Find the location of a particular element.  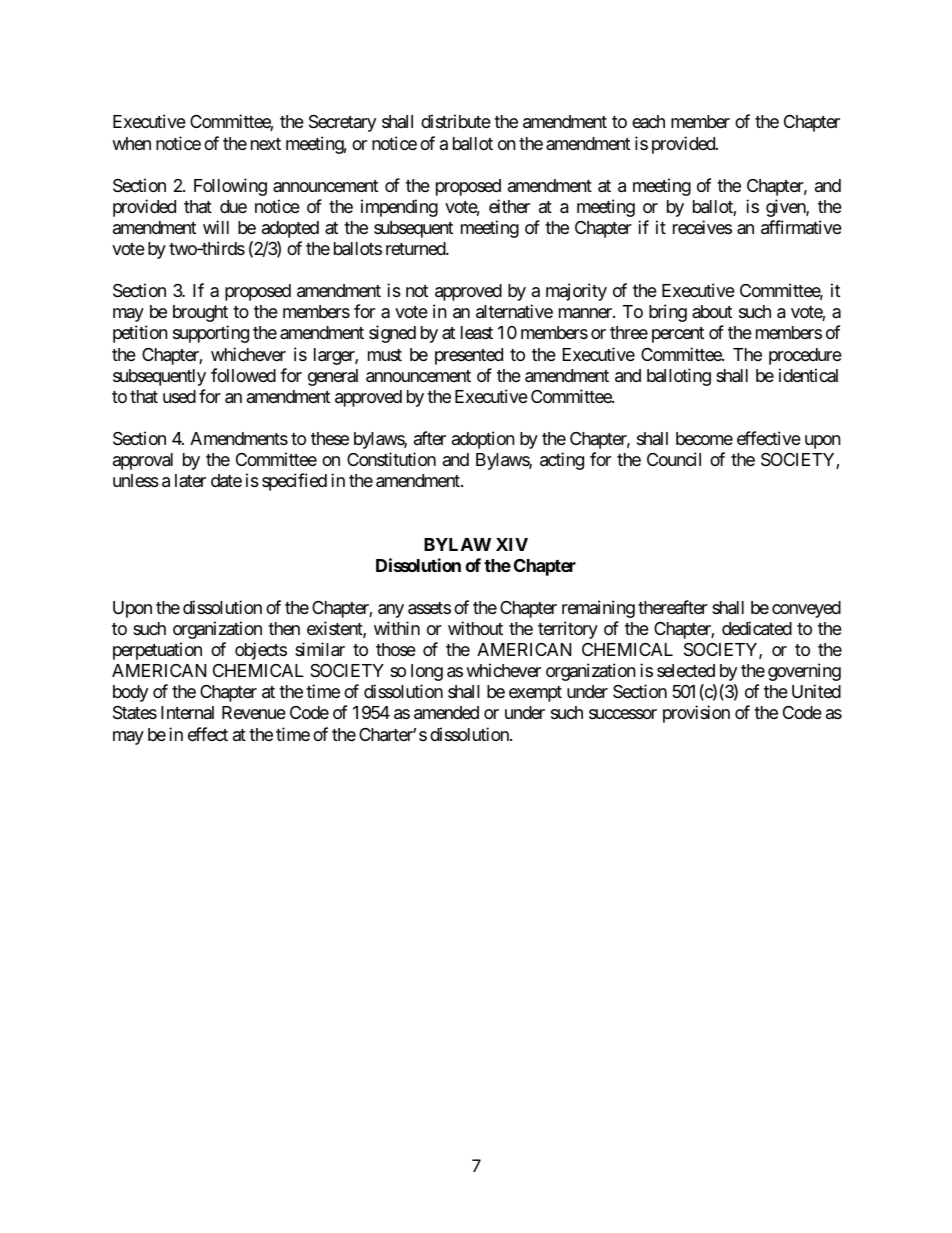

each is located at coordinates (648, 121).
